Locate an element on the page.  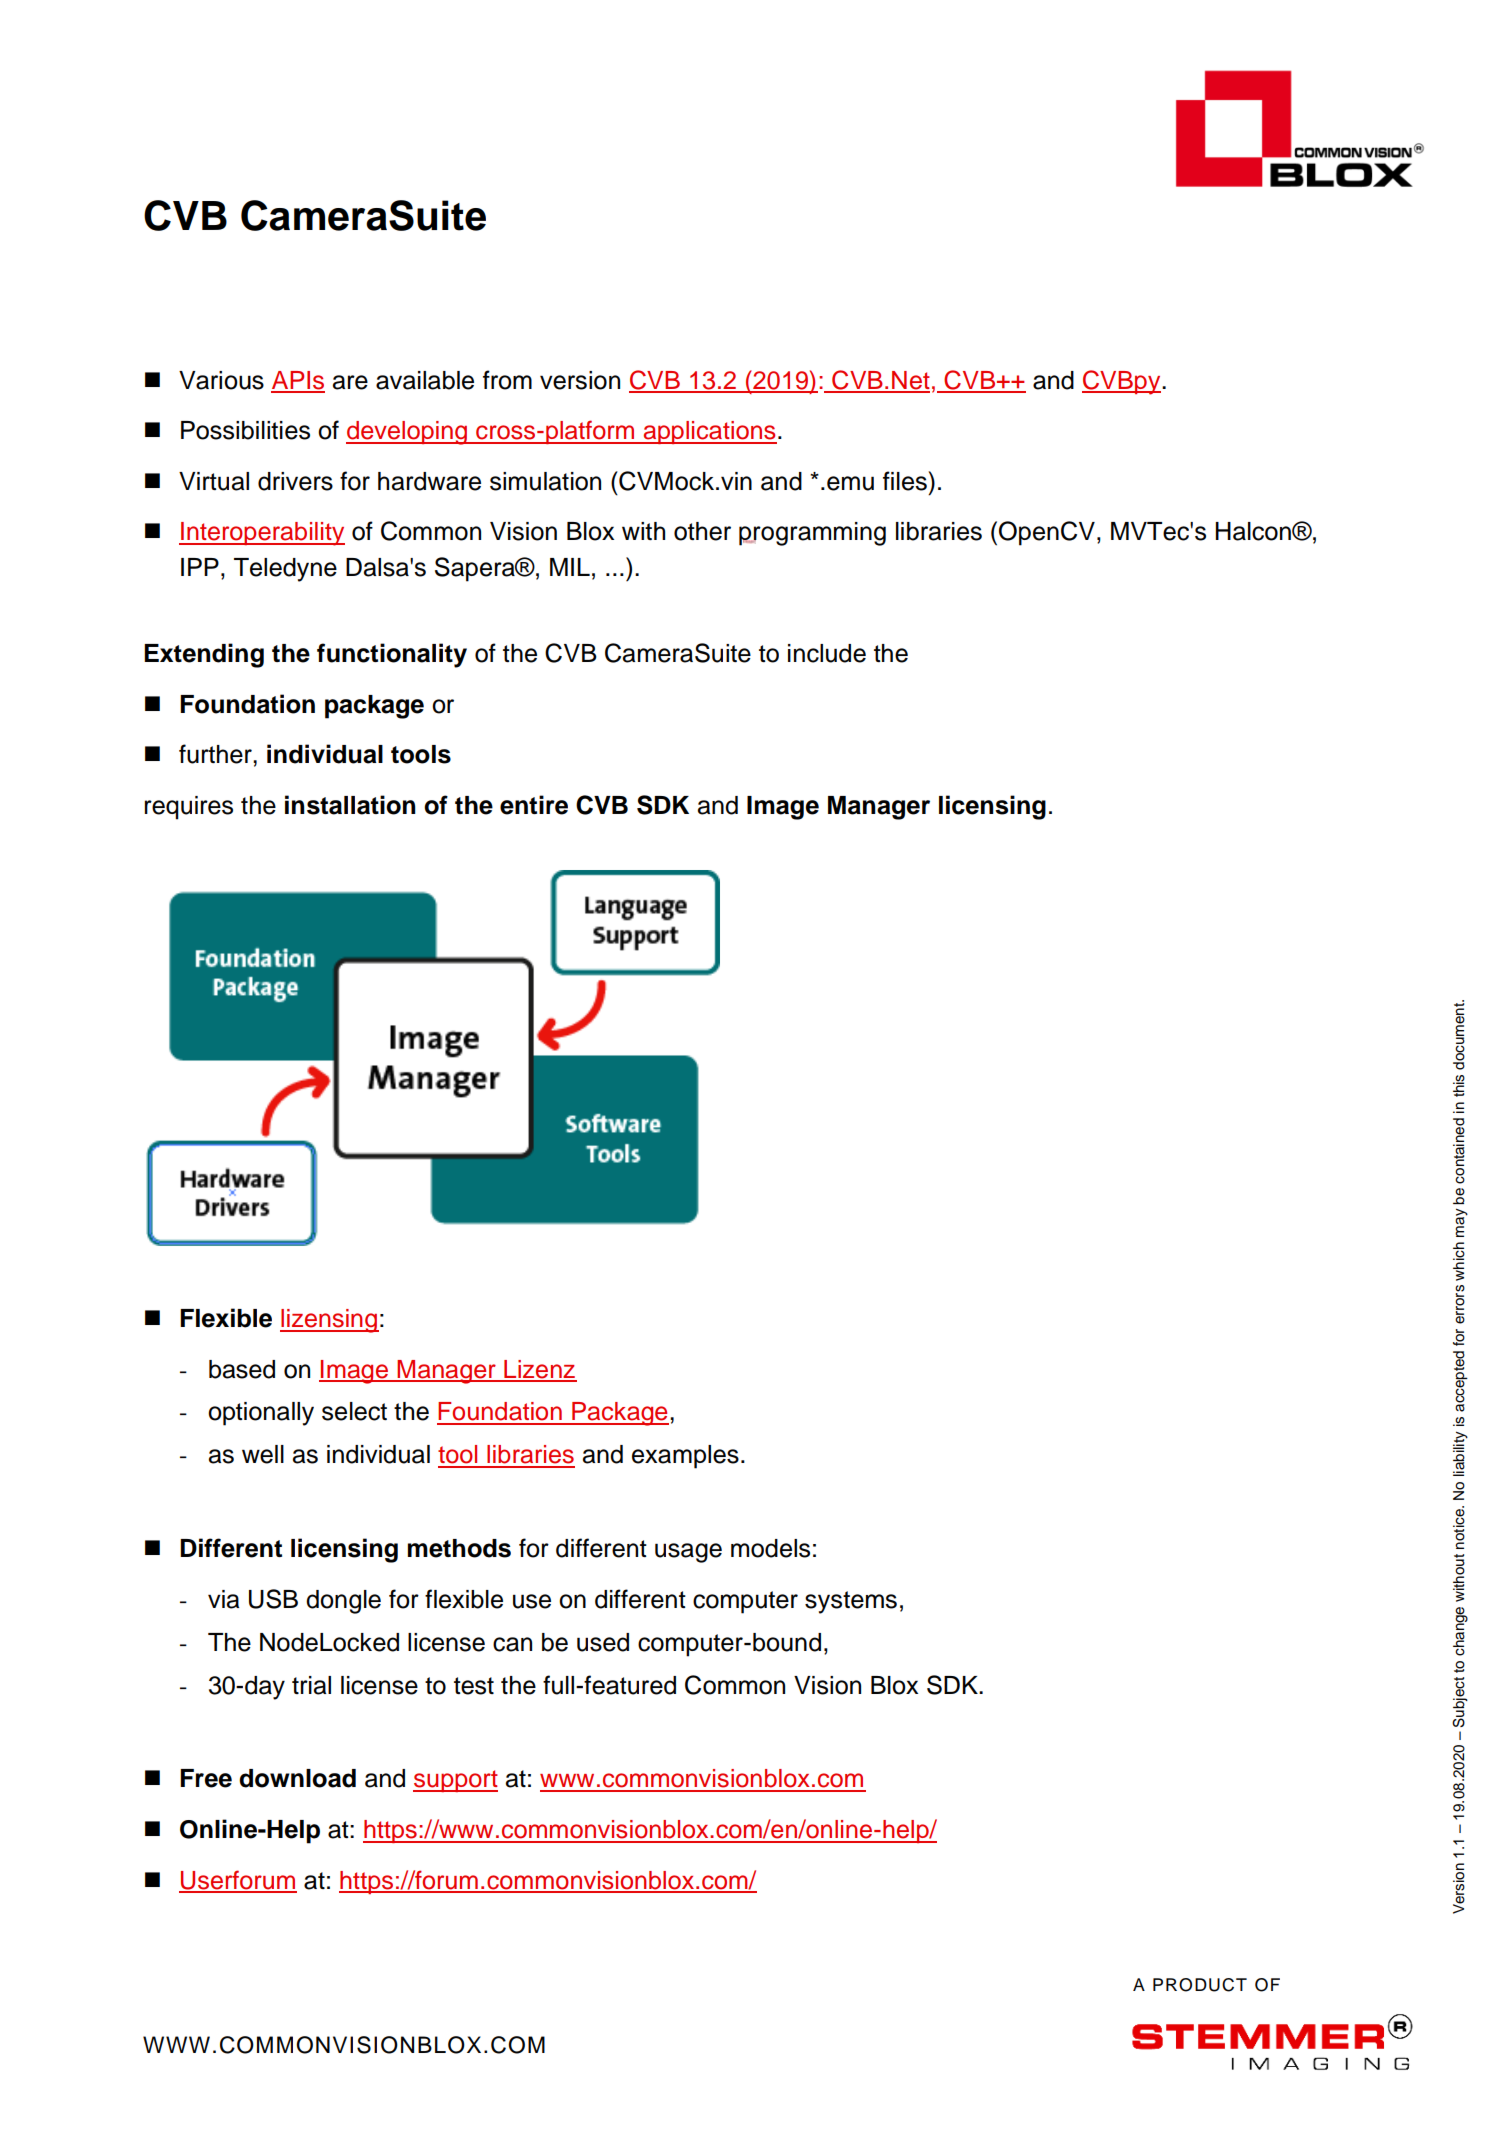
programming is located at coordinates (812, 534).
